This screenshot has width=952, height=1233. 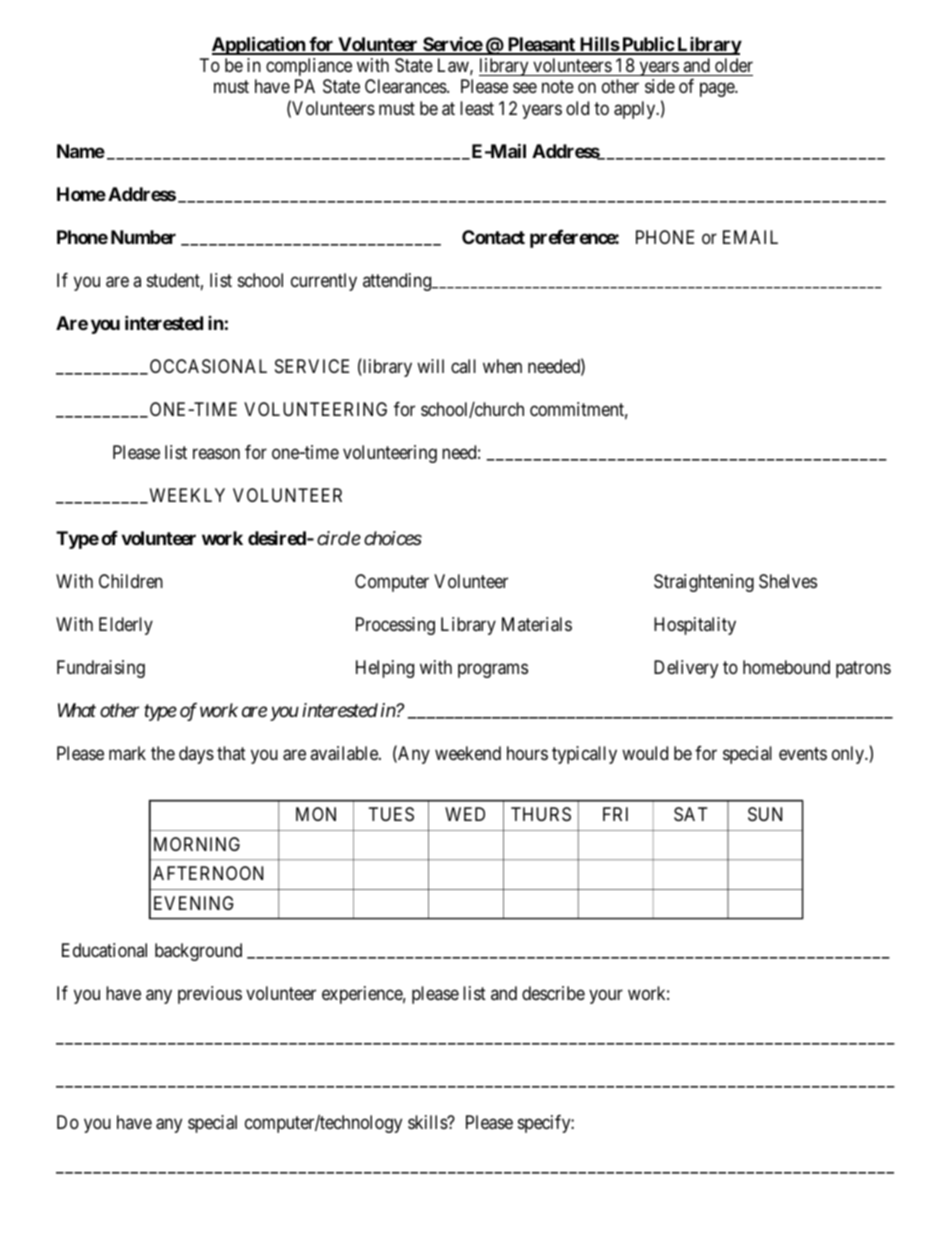 What do you see at coordinates (477, 108) in the screenshot?
I see `least` at bounding box center [477, 108].
